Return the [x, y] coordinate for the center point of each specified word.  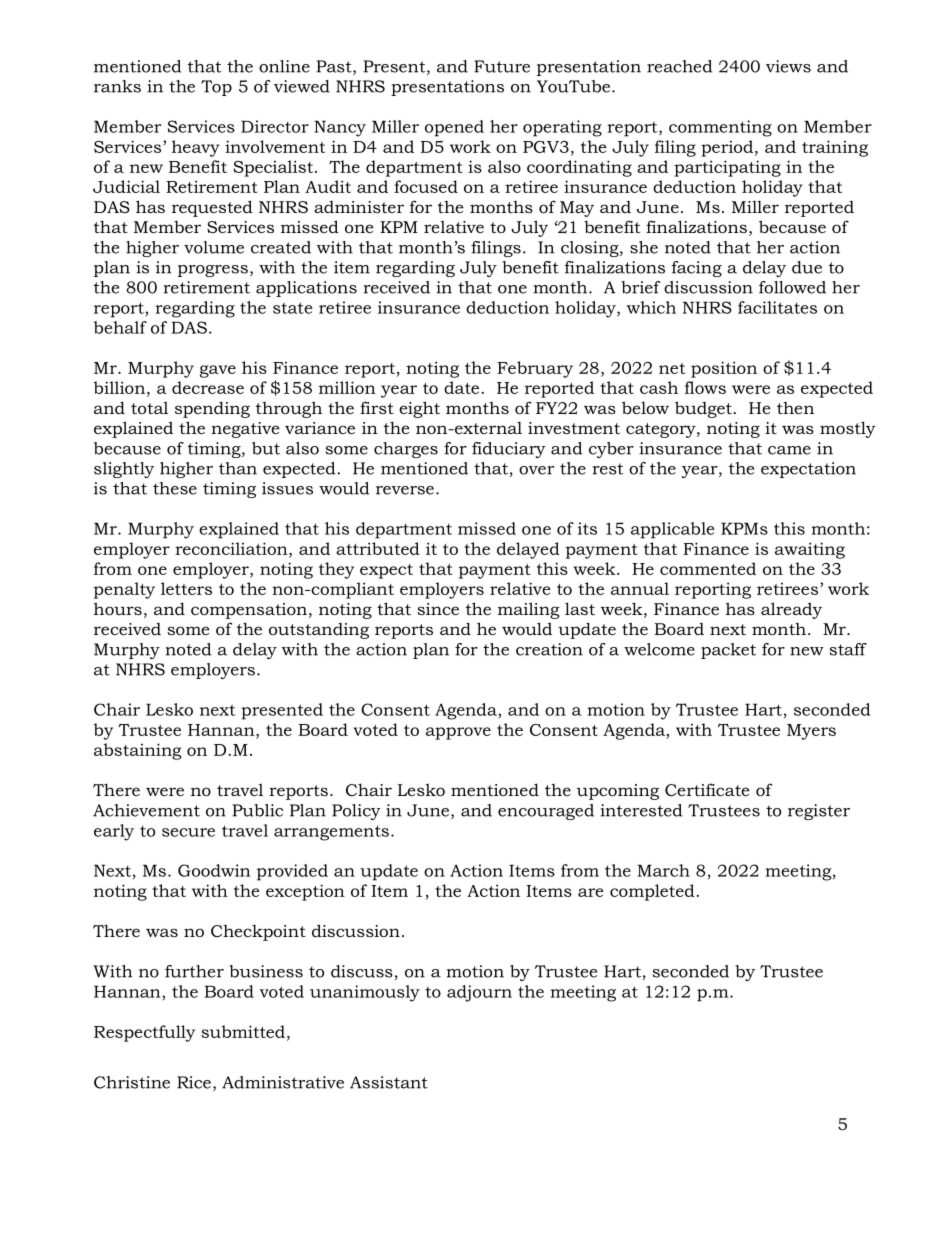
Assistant [389, 1082]
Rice [194, 1082]
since [438, 609]
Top [216, 88]
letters [186, 588]
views [788, 66]
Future [502, 66]
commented [708, 568]
